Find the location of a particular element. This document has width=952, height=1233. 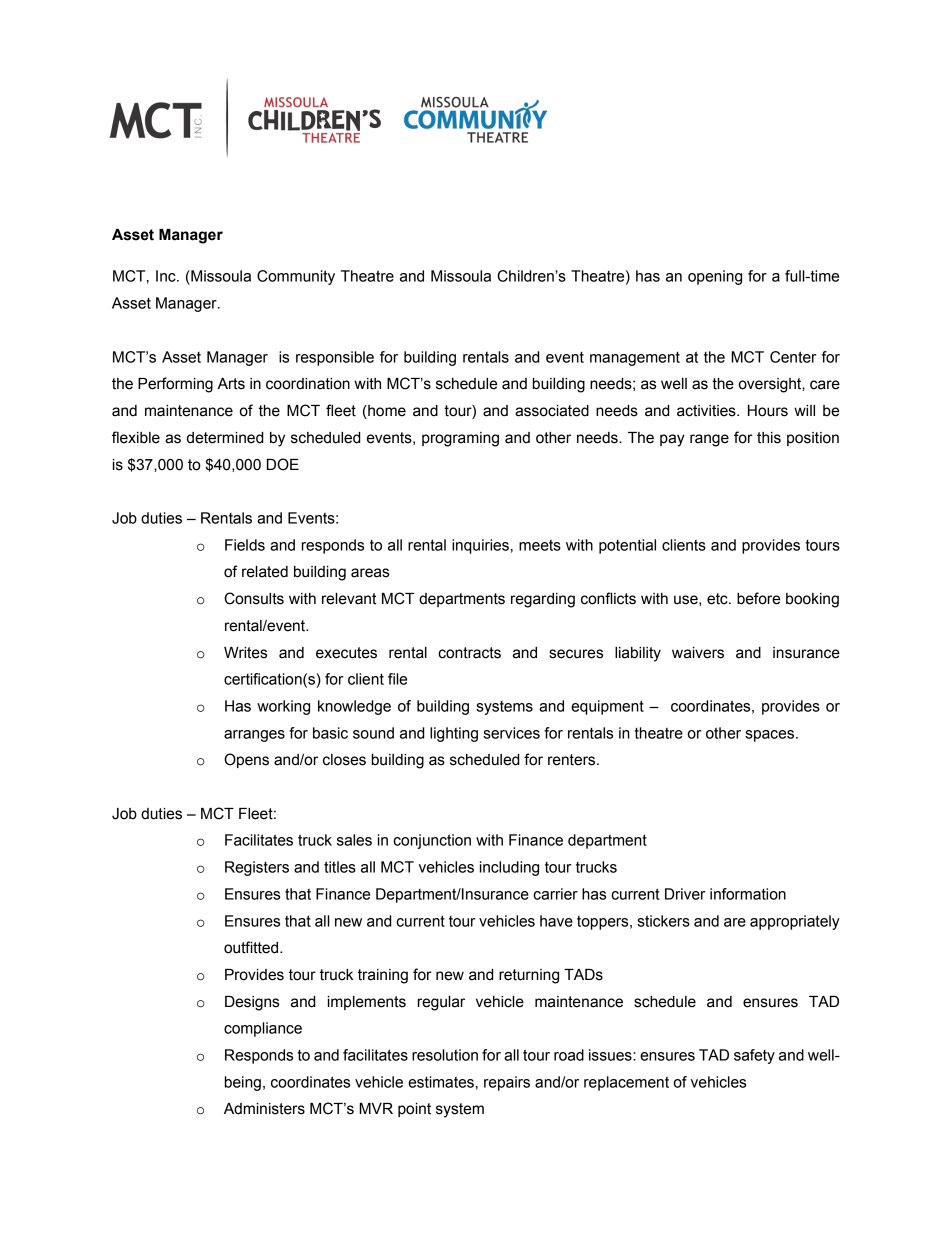

conjunction is located at coordinates (432, 841).
